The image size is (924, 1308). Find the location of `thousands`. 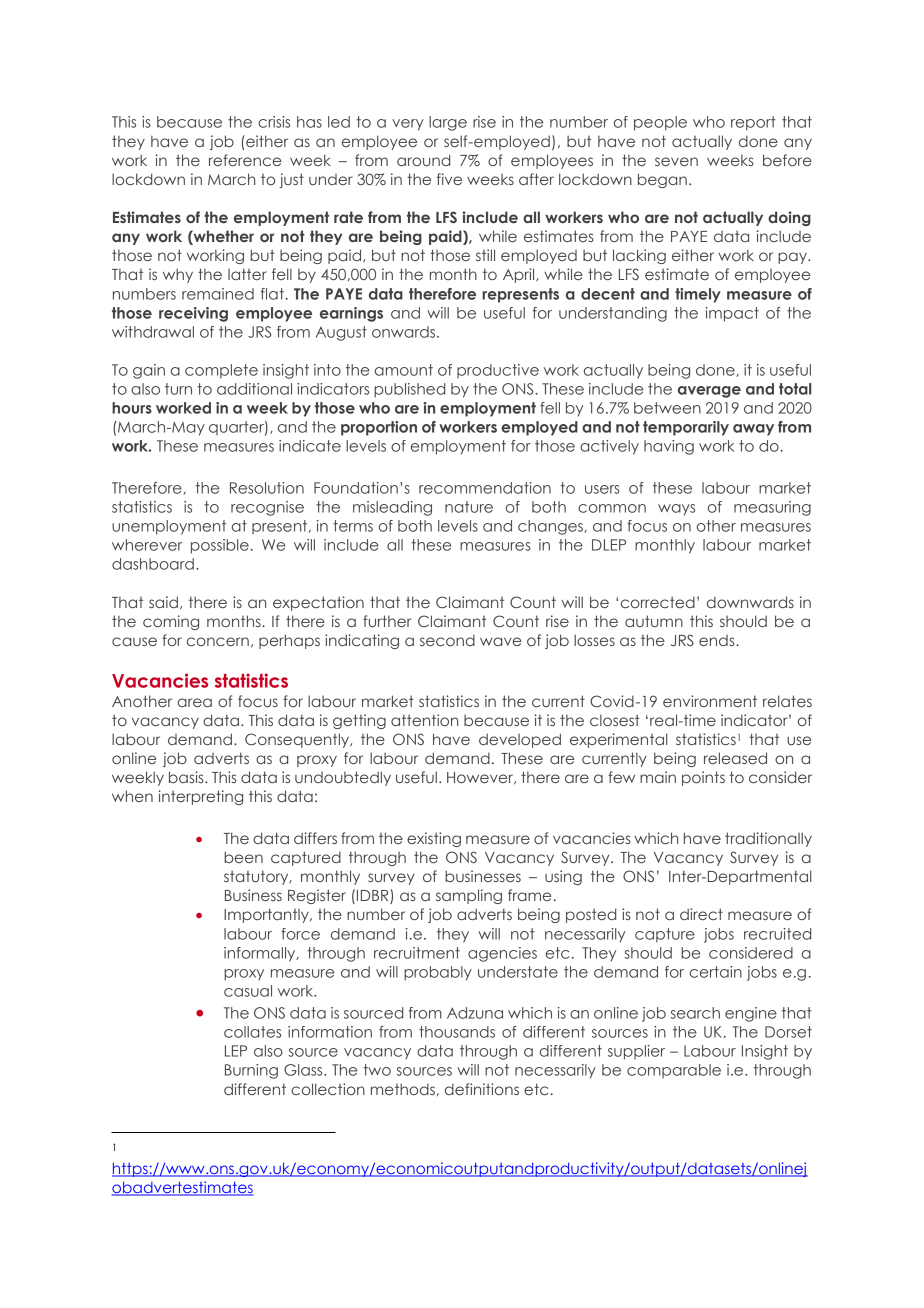

thousands is located at coordinates (457, 1032).
